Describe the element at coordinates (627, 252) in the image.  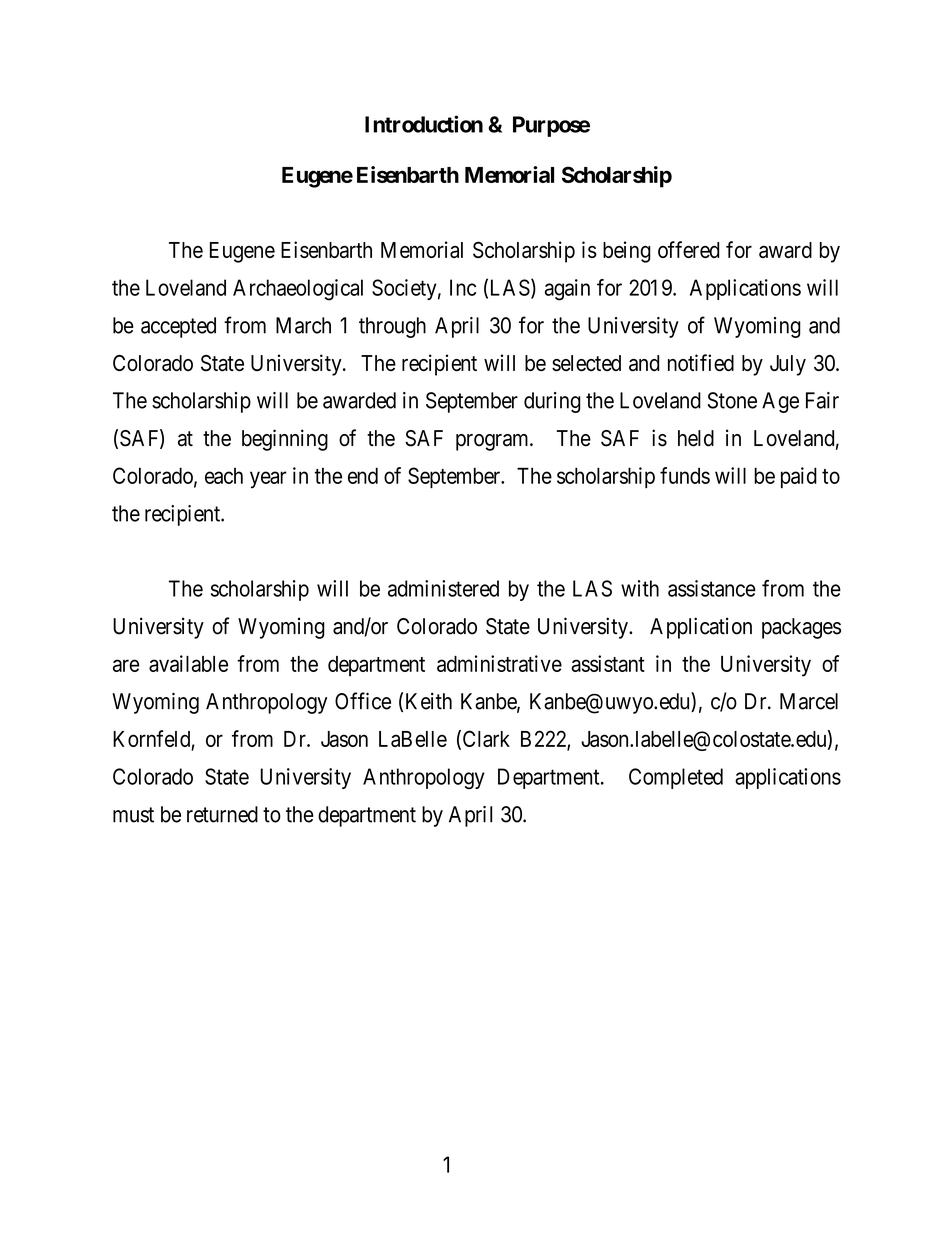
I see `being` at that location.
